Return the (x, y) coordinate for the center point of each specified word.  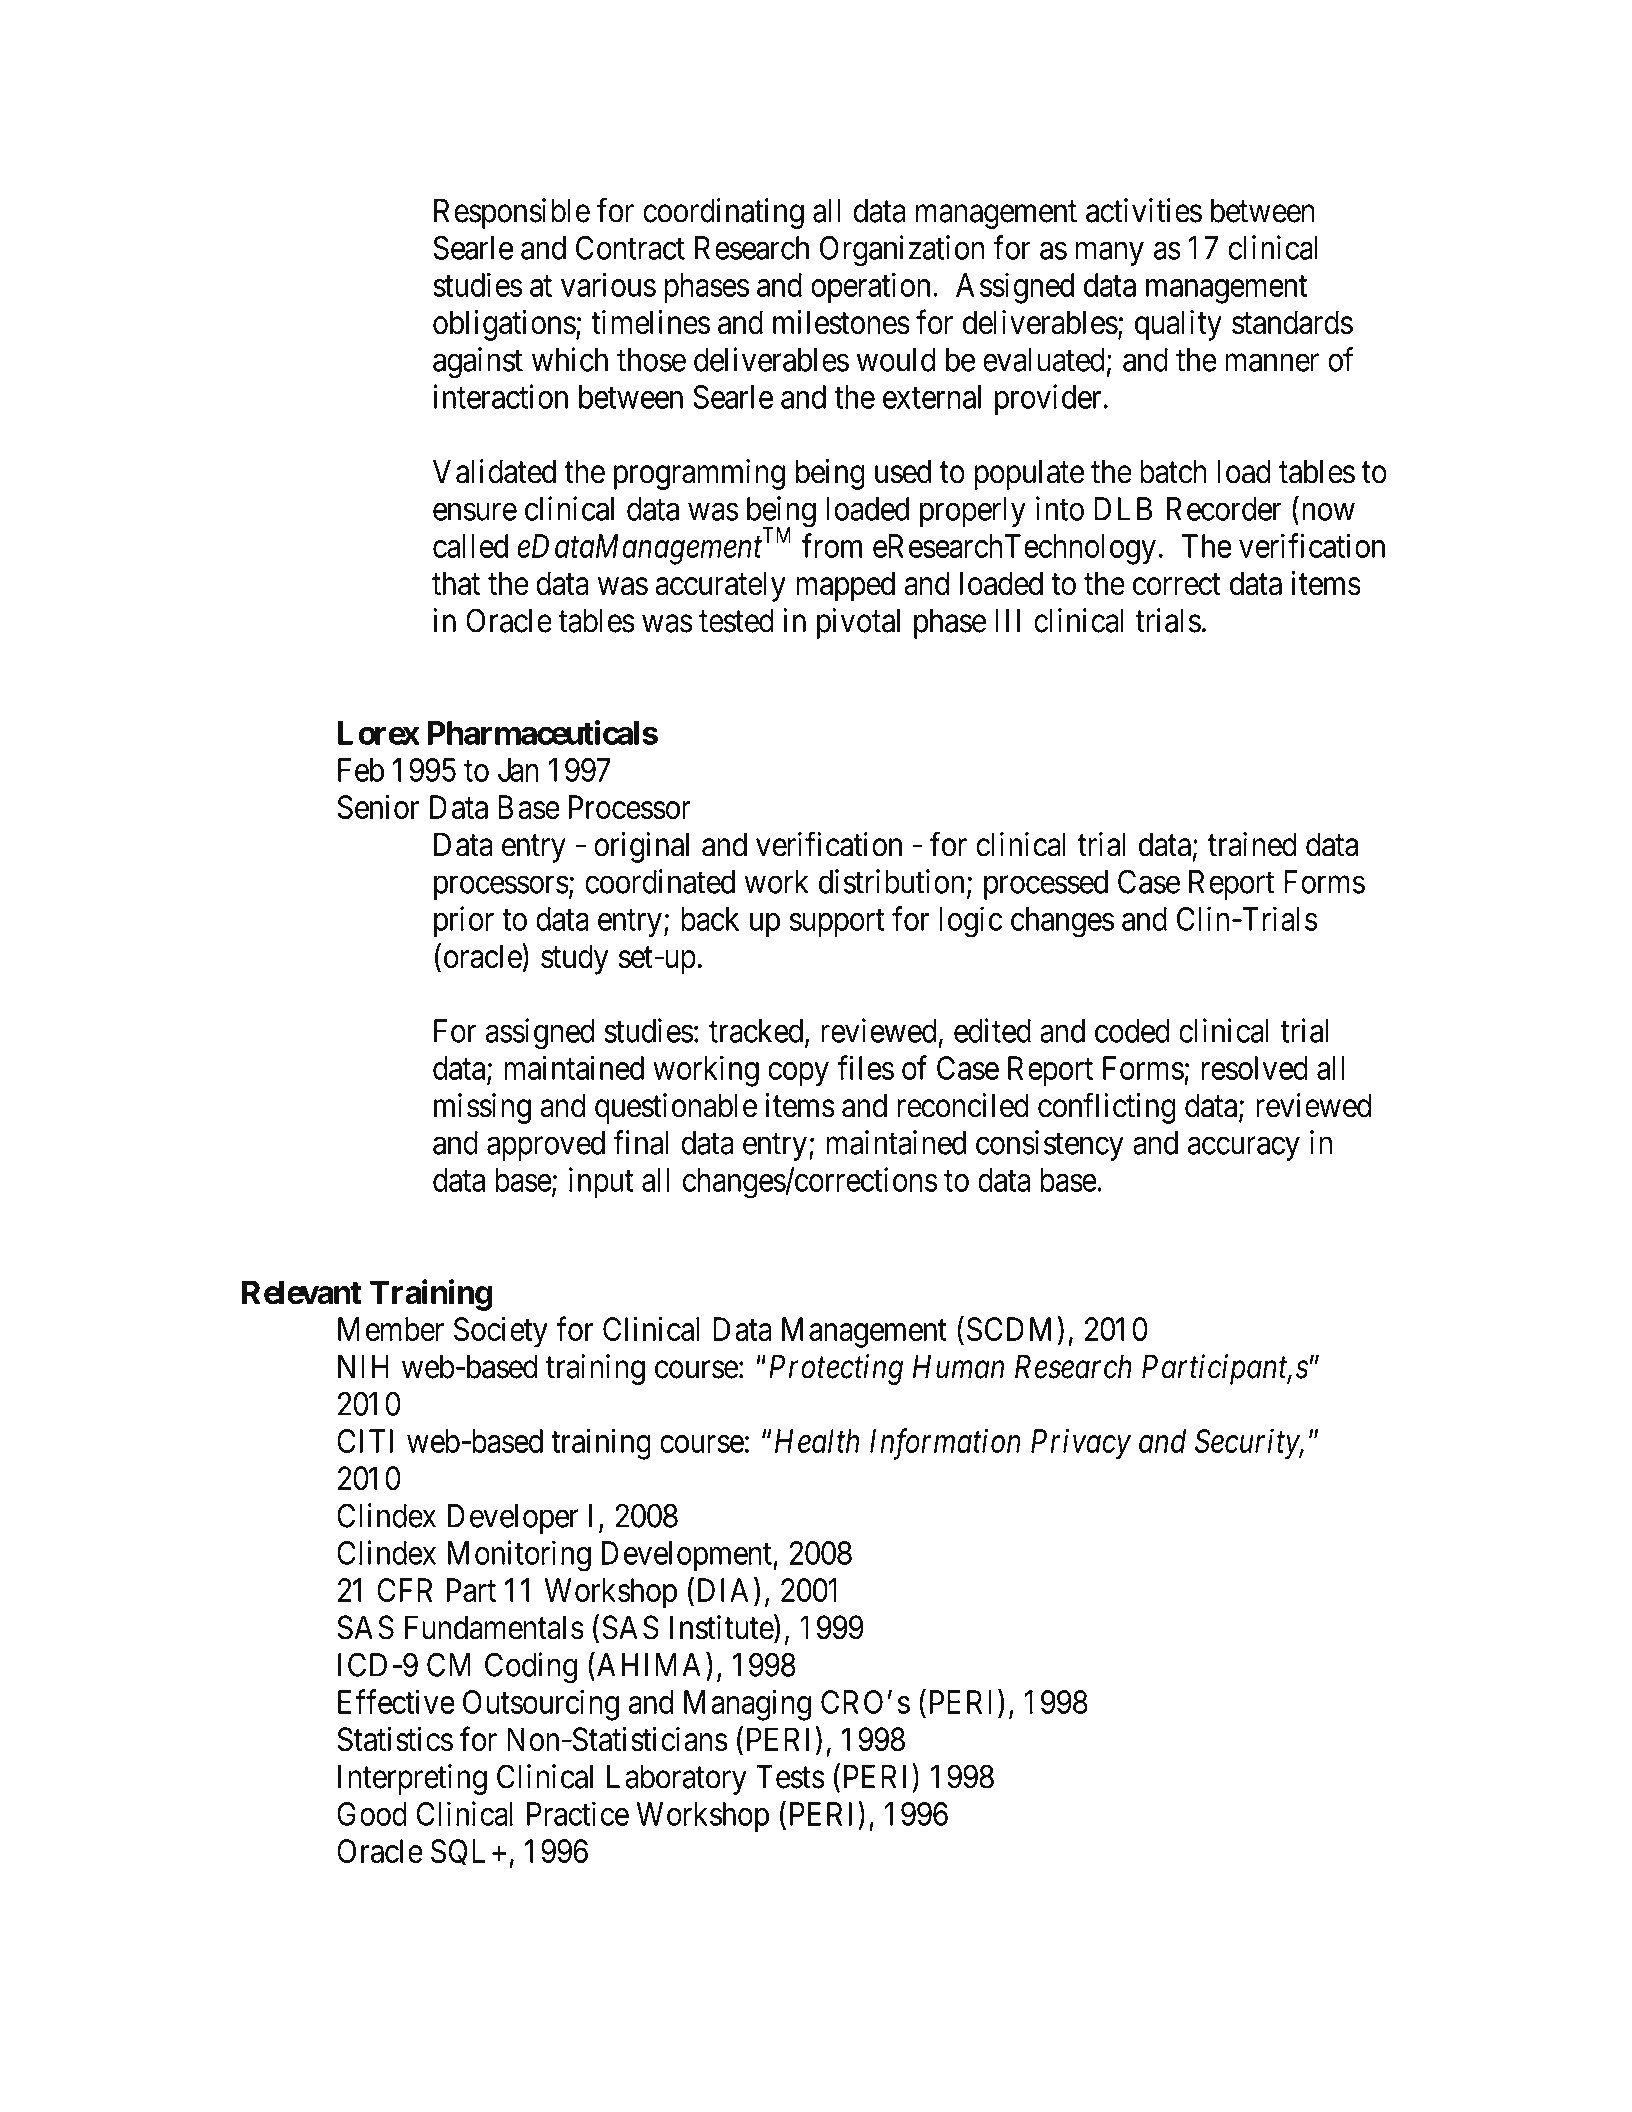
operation (870, 288)
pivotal (858, 623)
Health (817, 1441)
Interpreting (412, 1779)
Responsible (512, 213)
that (456, 583)
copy (798, 1074)
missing (482, 1108)
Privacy (1081, 1444)
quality (1178, 325)
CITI (365, 1441)
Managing (747, 1705)
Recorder (1224, 509)
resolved (1254, 1068)
